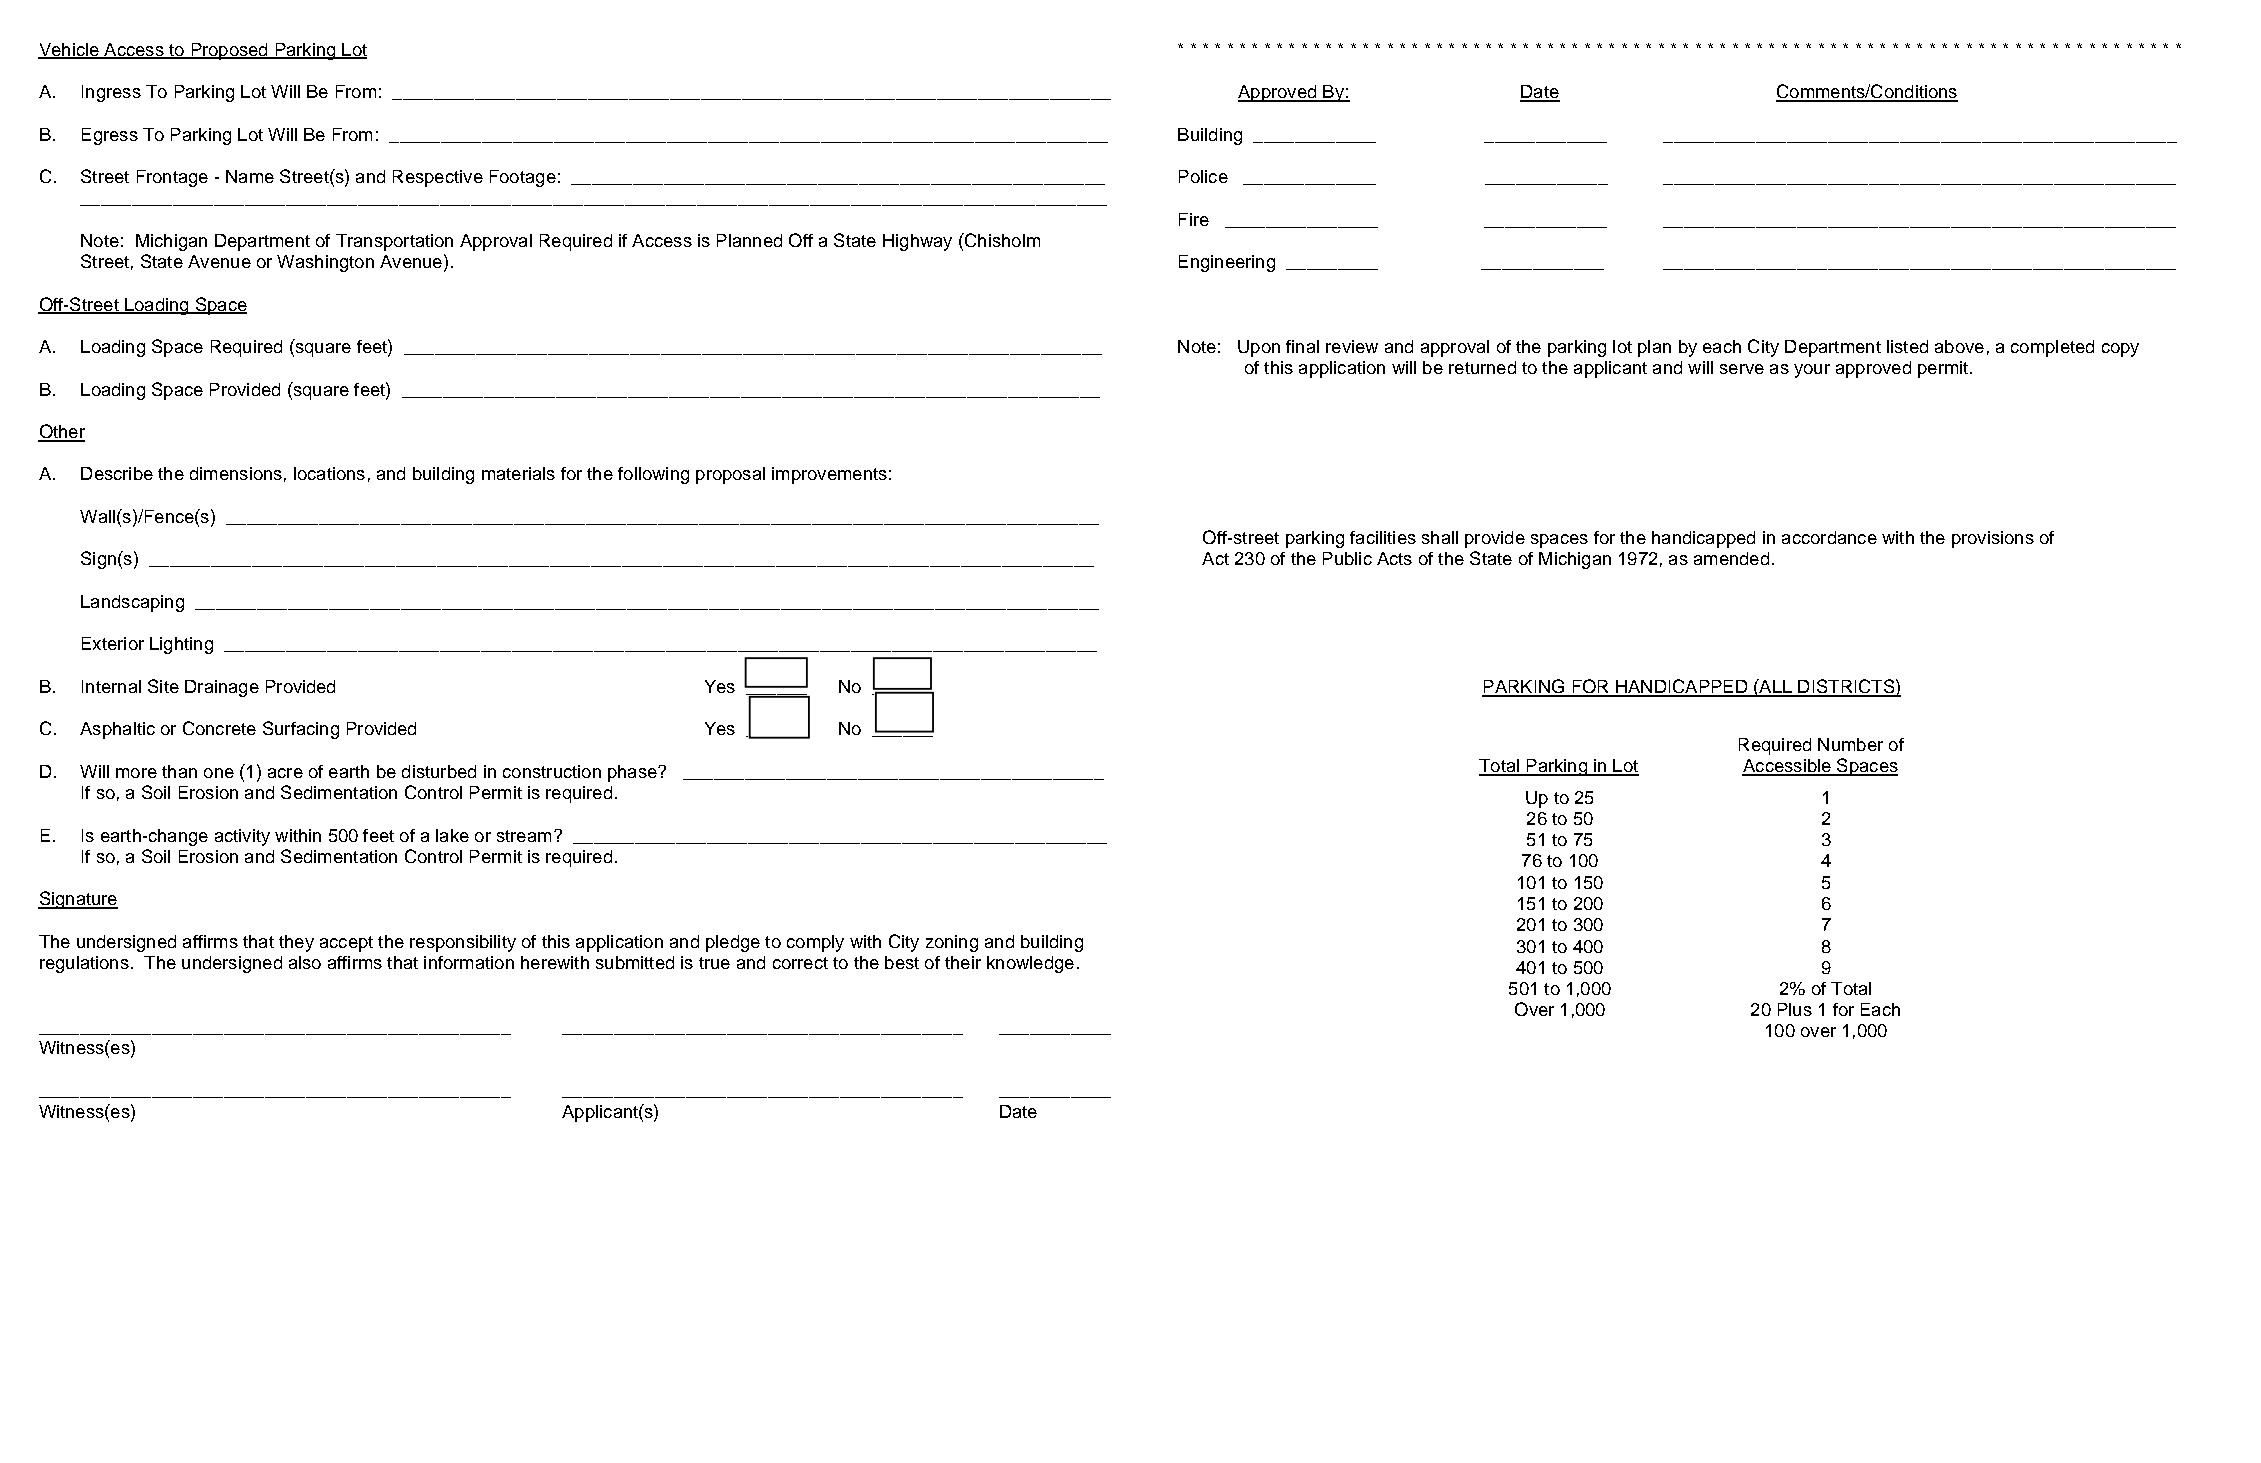 Image resolution: width=2261 pixels, height=1463 pixels. Describe the element at coordinates (1829, 537) in the document. I see `accordance` at that location.
